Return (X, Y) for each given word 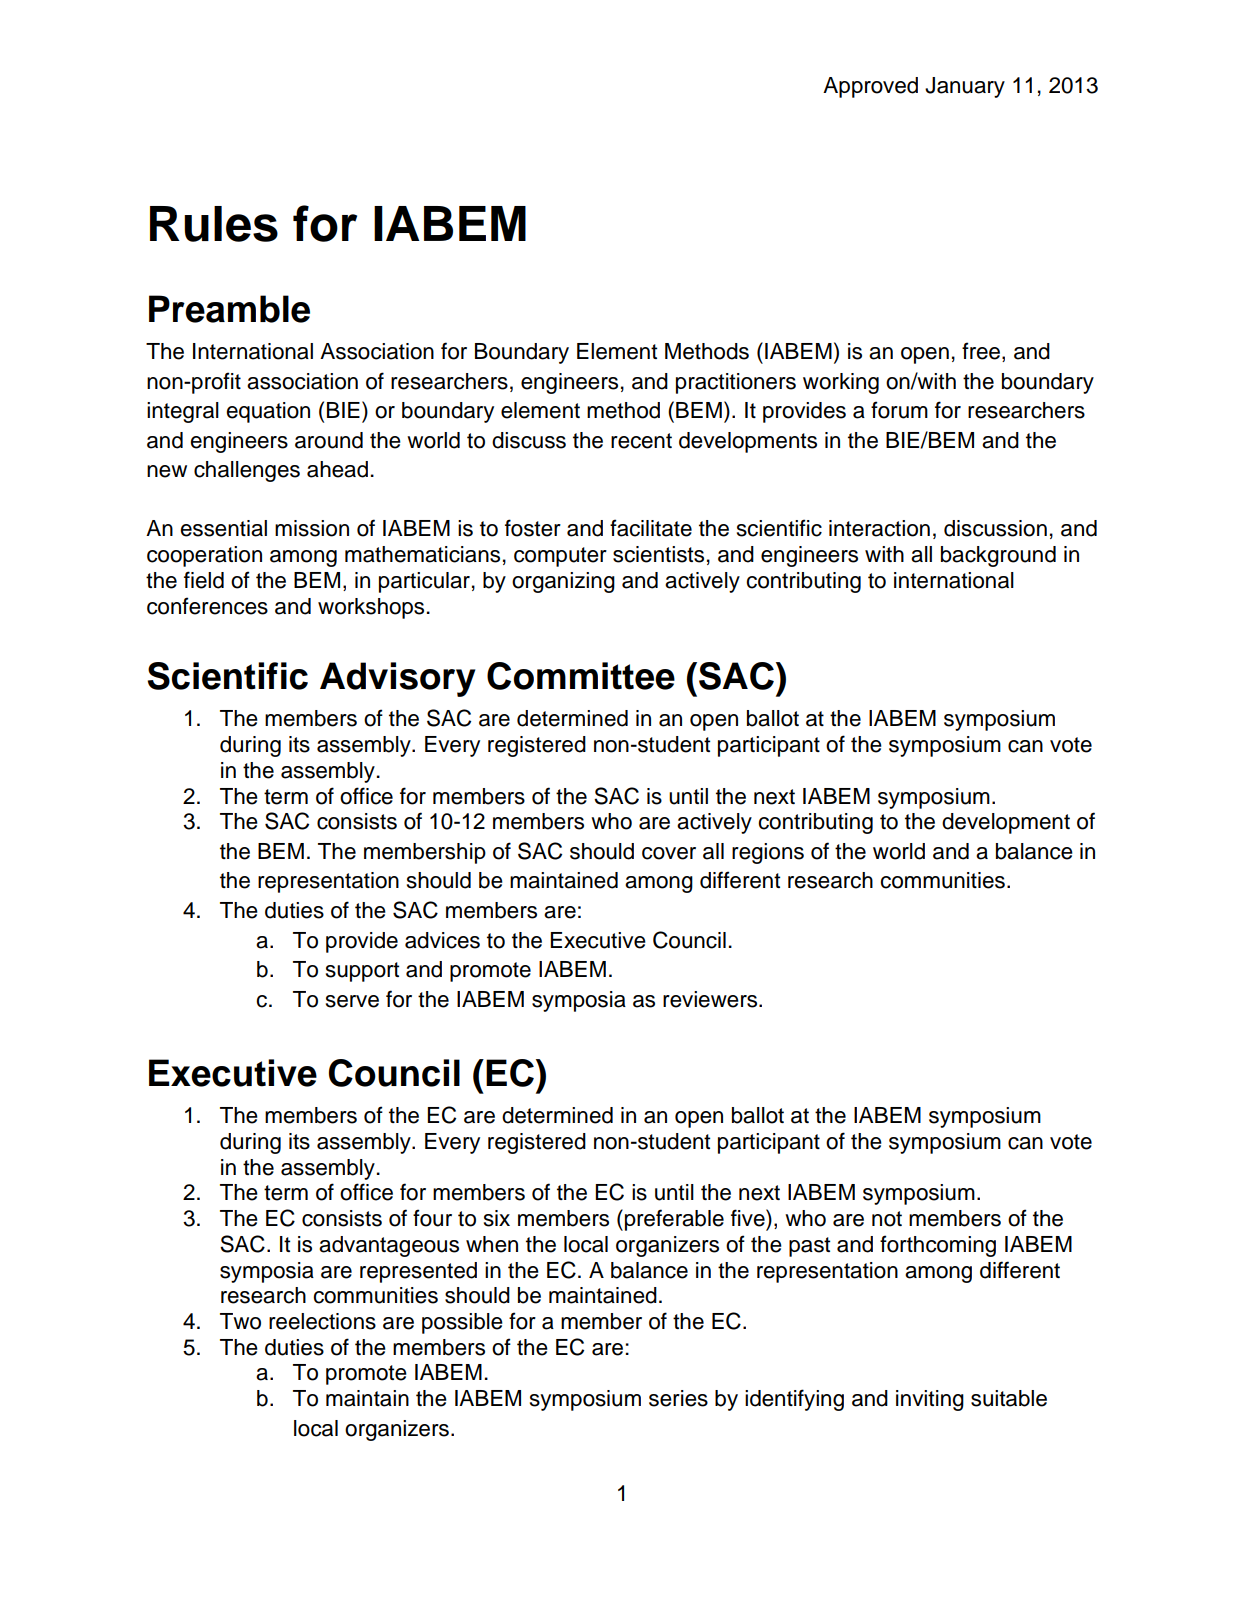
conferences (207, 606)
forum (899, 410)
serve (352, 1001)
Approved (870, 87)
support (362, 972)
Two (240, 1321)
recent (641, 441)
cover (669, 853)
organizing (563, 582)
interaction (879, 528)
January (965, 87)
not (887, 1219)
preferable (674, 1220)
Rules (214, 224)
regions (768, 853)
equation (268, 412)
